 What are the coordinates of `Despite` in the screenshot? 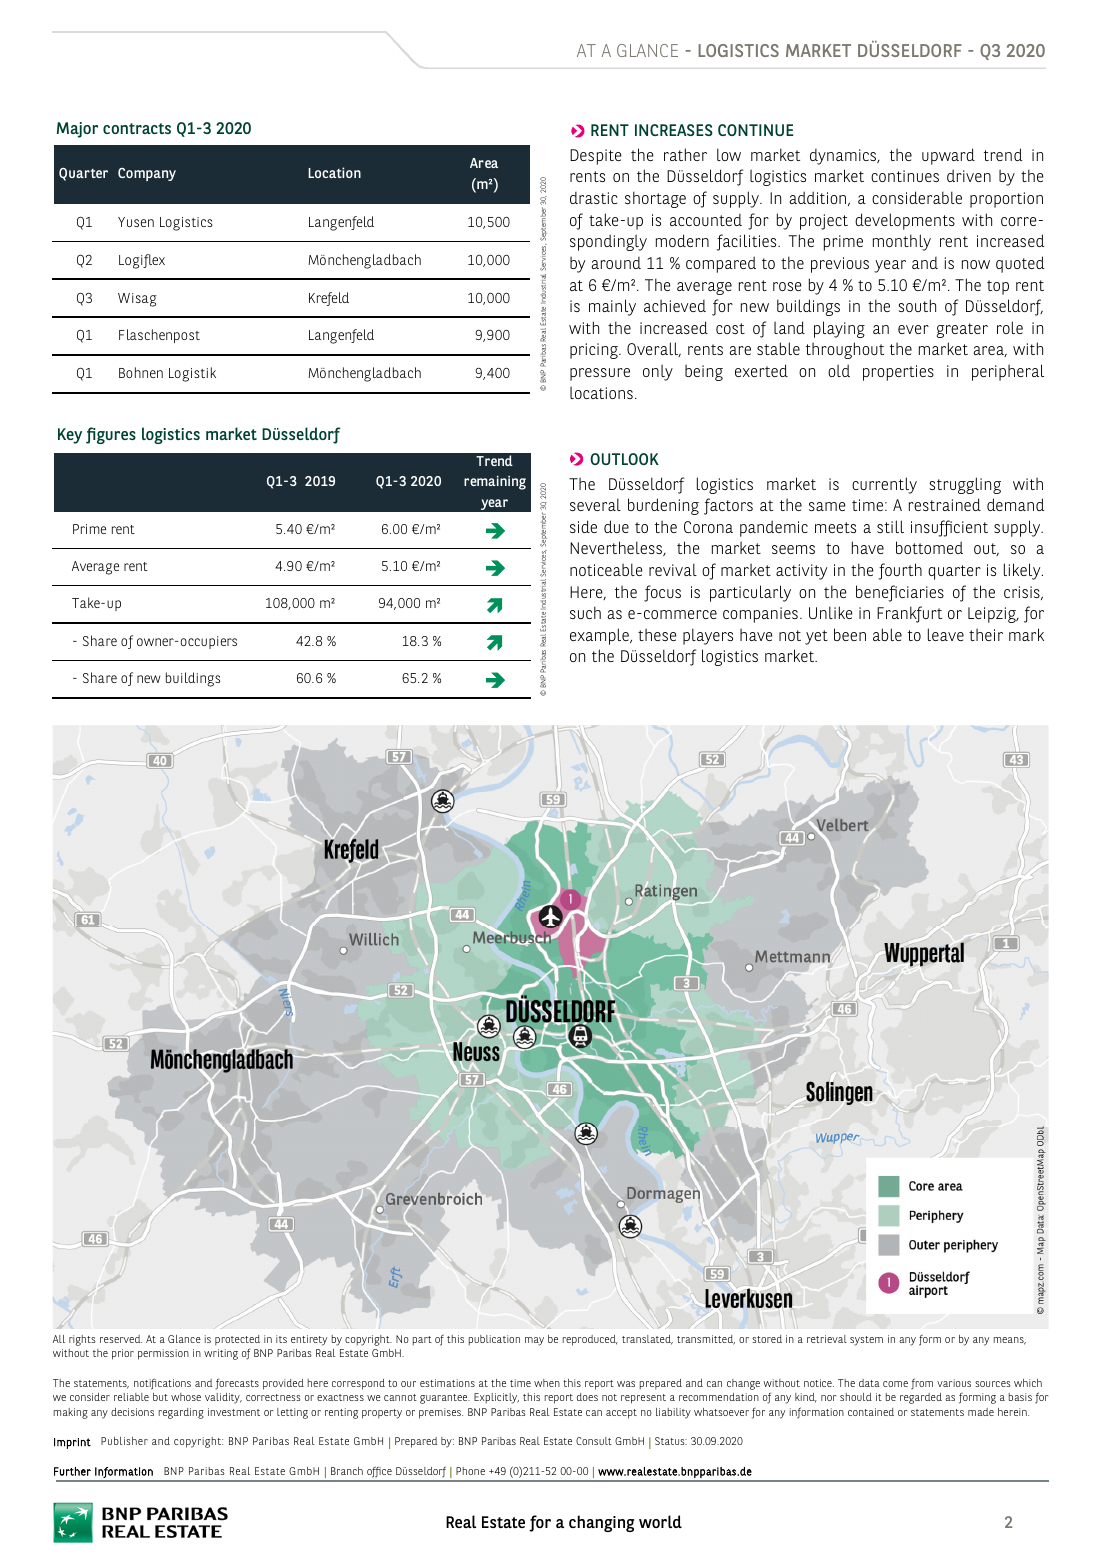 It's located at (596, 157).
